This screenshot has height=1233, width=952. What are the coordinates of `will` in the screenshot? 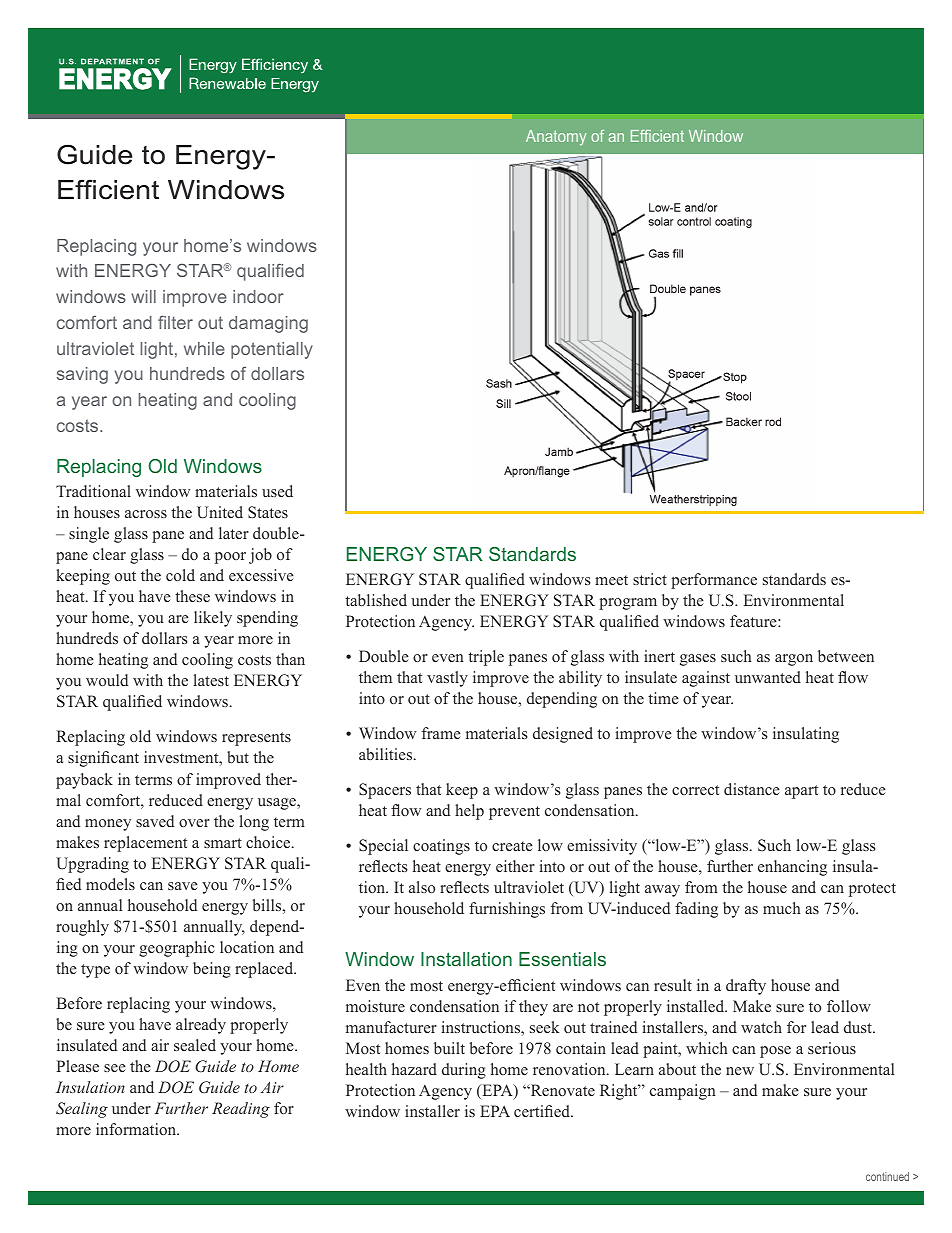 It's located at (143, 296).
